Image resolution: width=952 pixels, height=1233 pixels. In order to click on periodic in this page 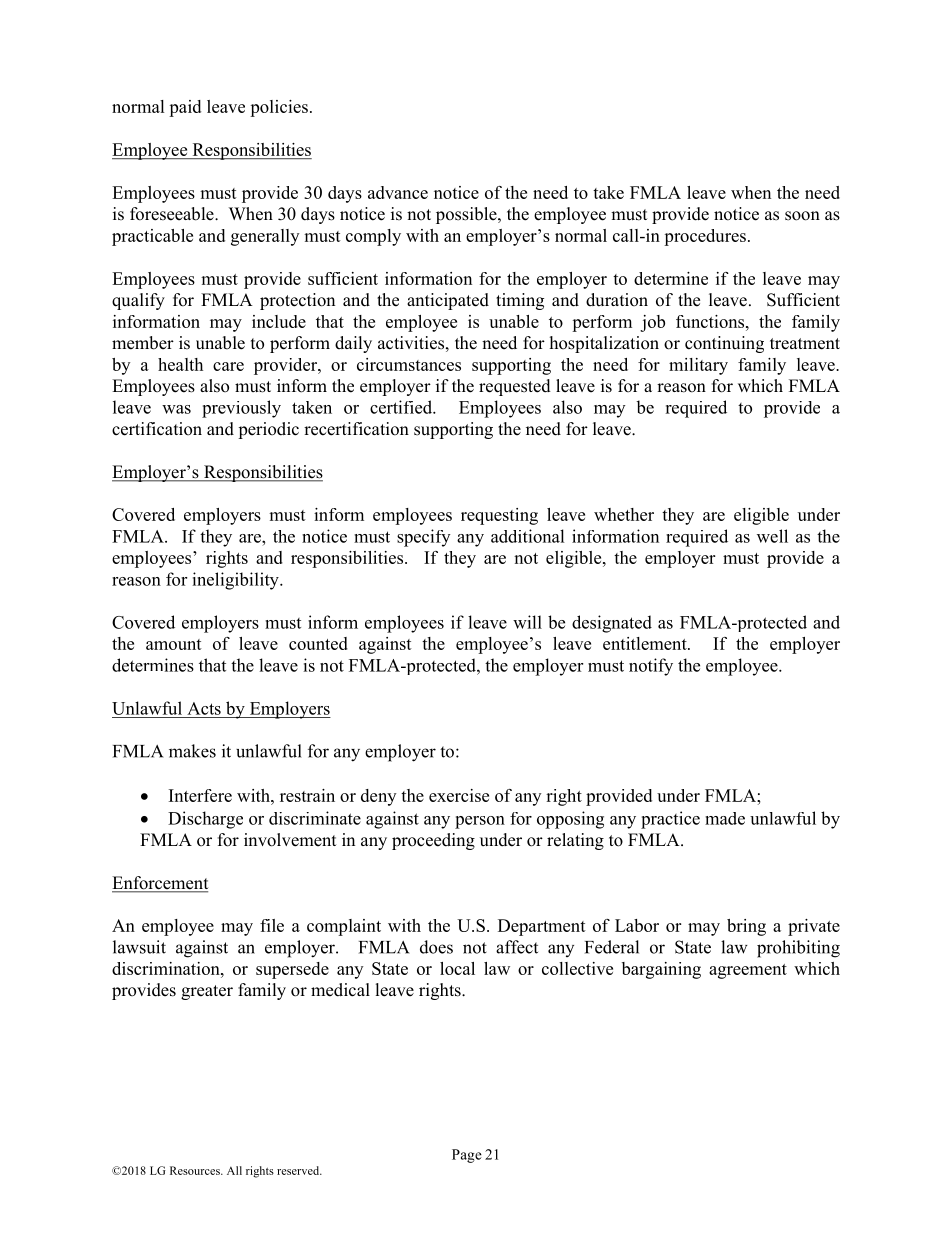, I will do `click(268, 430)`.
